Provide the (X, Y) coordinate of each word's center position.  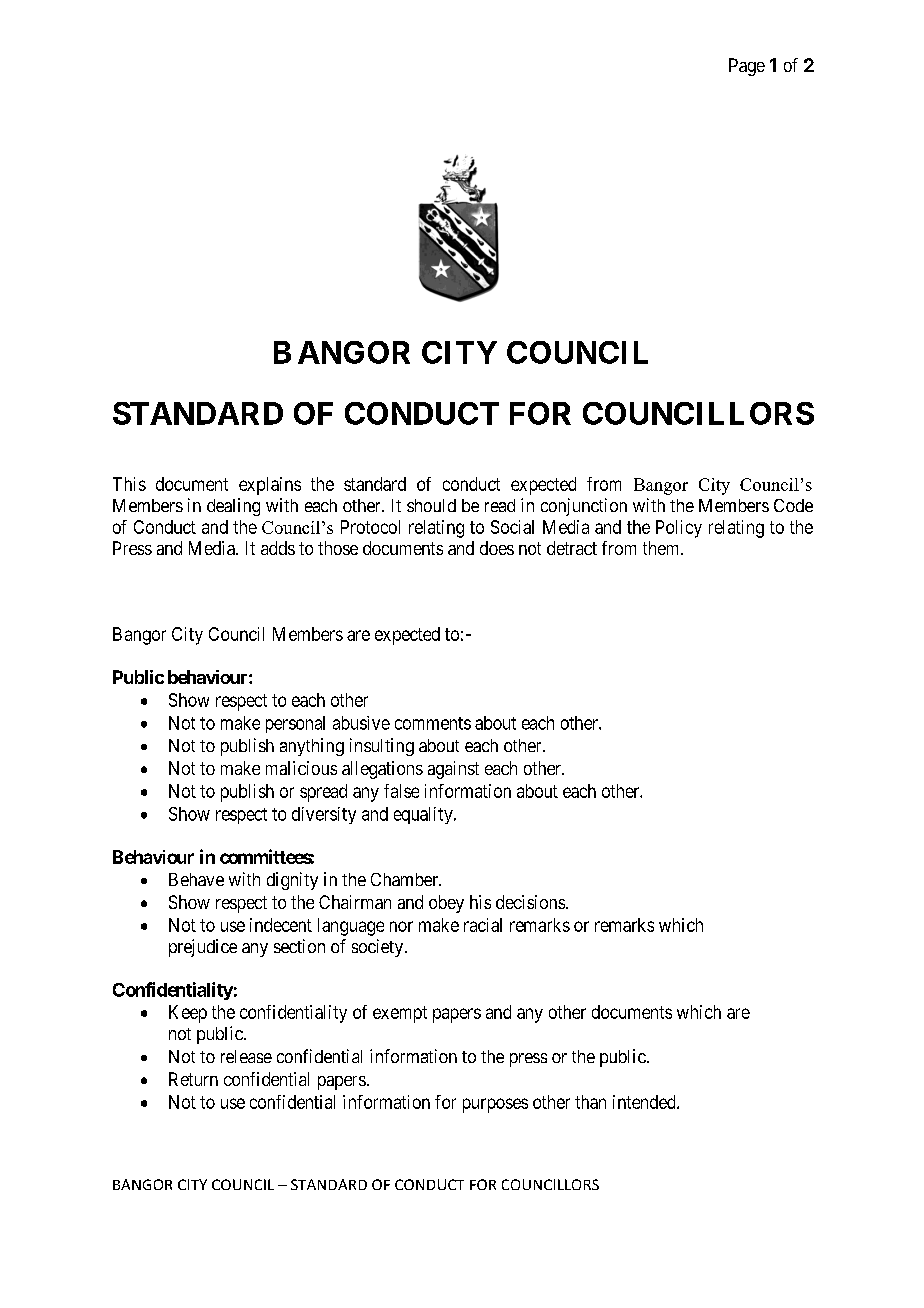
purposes (495, 1105)
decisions (530, 902)
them (662, 548)
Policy (679, 529)
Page (747, 67)
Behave (196, 879)
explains (270, 486)
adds (278, 548)
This (129, 484)
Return (193, 1079)
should (431, 505)
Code (793, 505)
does (497, 548)
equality (424, 815)
